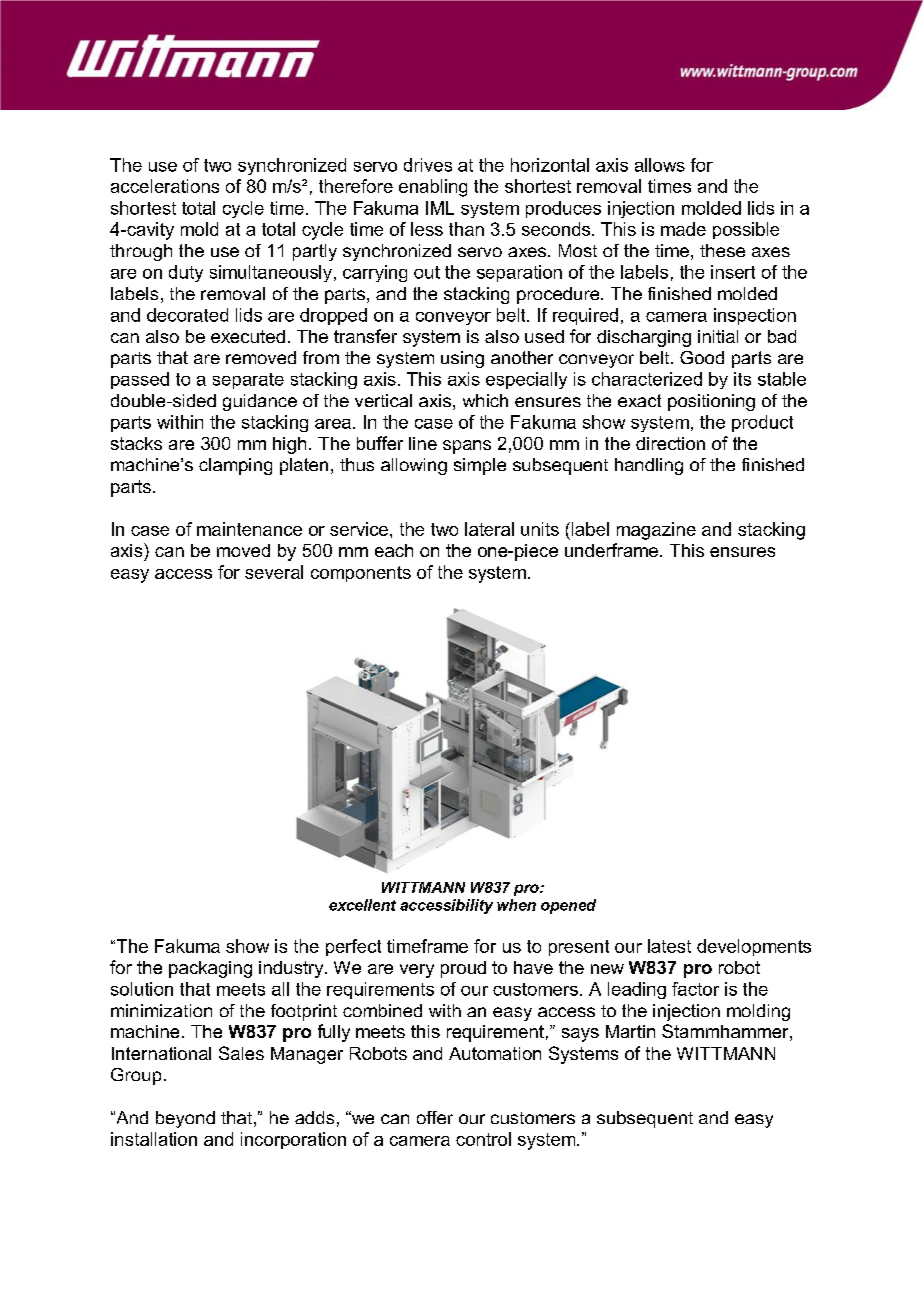  What do you see at coordinates (435, 1117) in the screenshot?
I see `offer` at bounding box center [435, 1117].
